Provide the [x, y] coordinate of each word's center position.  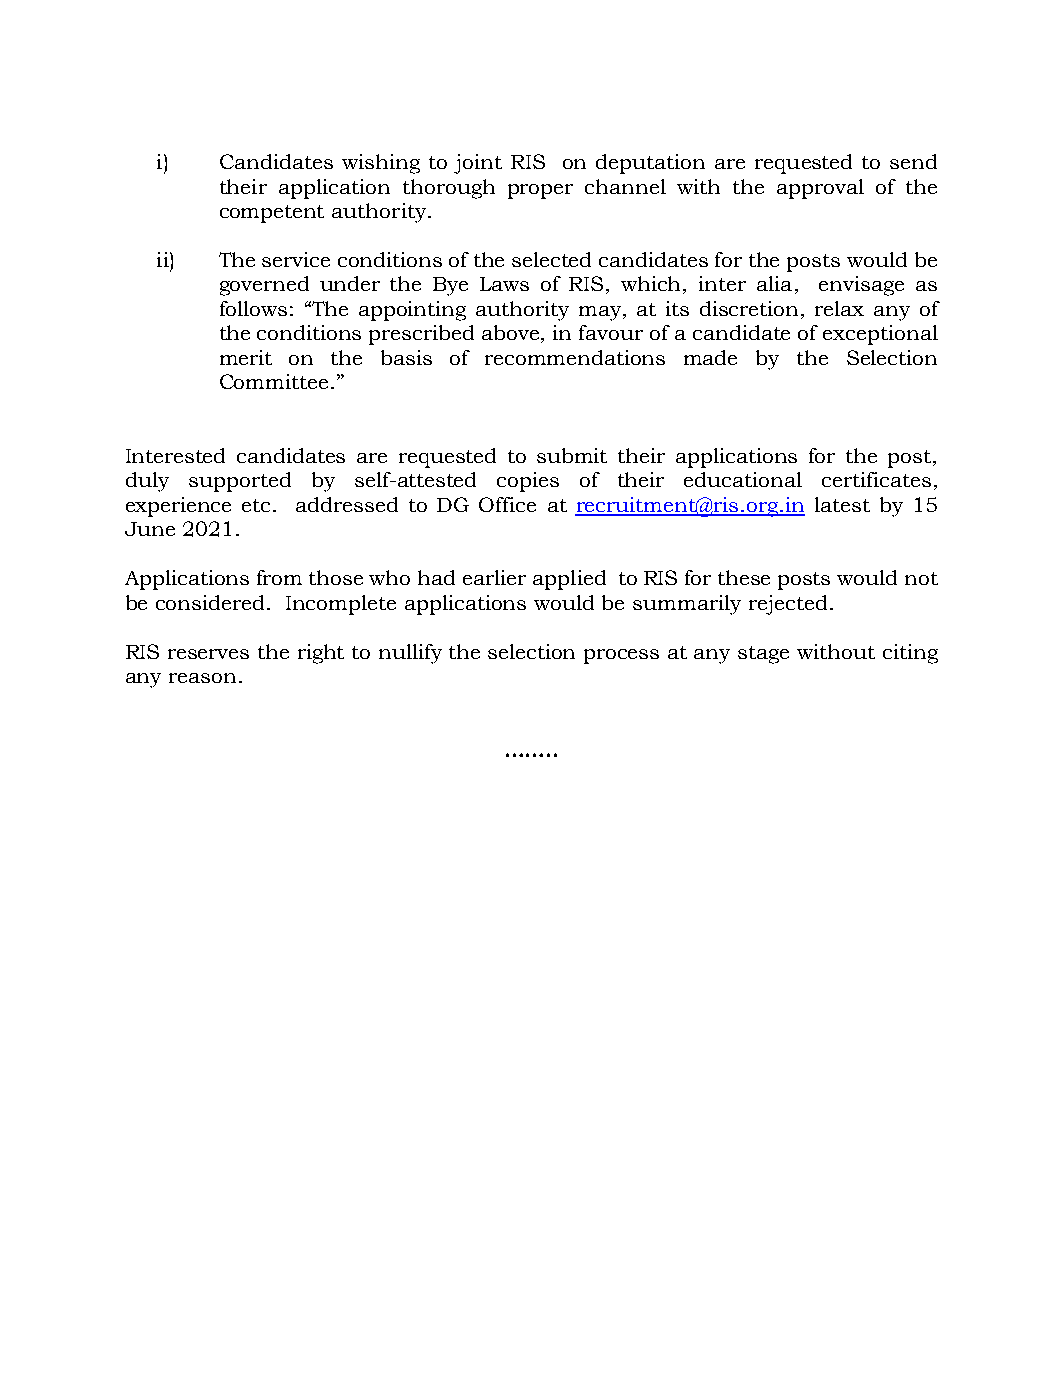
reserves [208, 654]
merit [246, 357]
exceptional [880, 335]
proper [540, 191]
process [621, 656]
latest [842, 504]
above [512, 334]
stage [763, 655]
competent [272, 214]
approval [820, 189]
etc [258, 505]
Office [507, 504]
